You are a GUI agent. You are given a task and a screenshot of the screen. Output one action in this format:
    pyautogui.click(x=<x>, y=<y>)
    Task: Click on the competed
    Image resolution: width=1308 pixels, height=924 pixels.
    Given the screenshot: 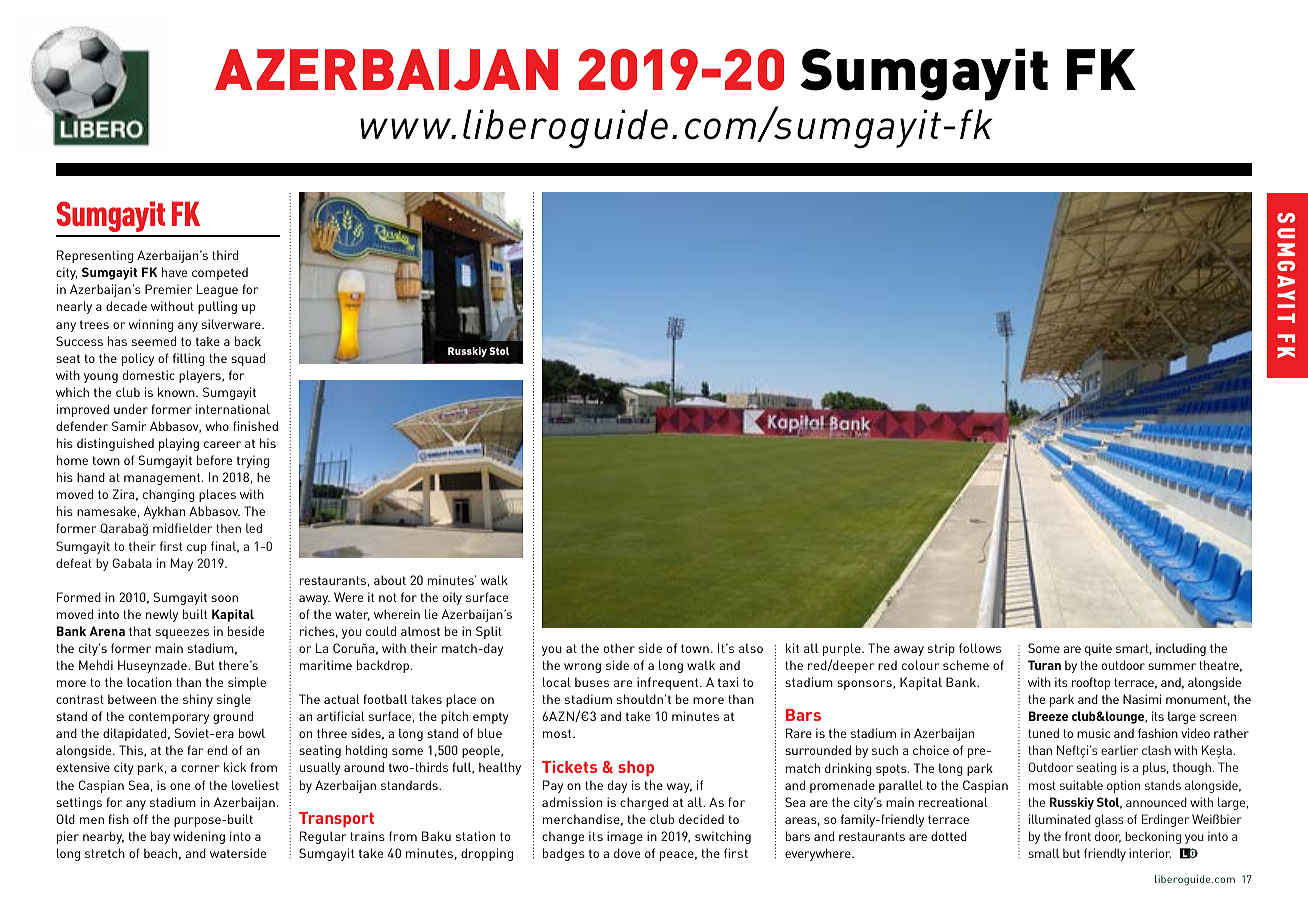 What is the action you would take?
    pyautogui.click(x=220, y=273)
